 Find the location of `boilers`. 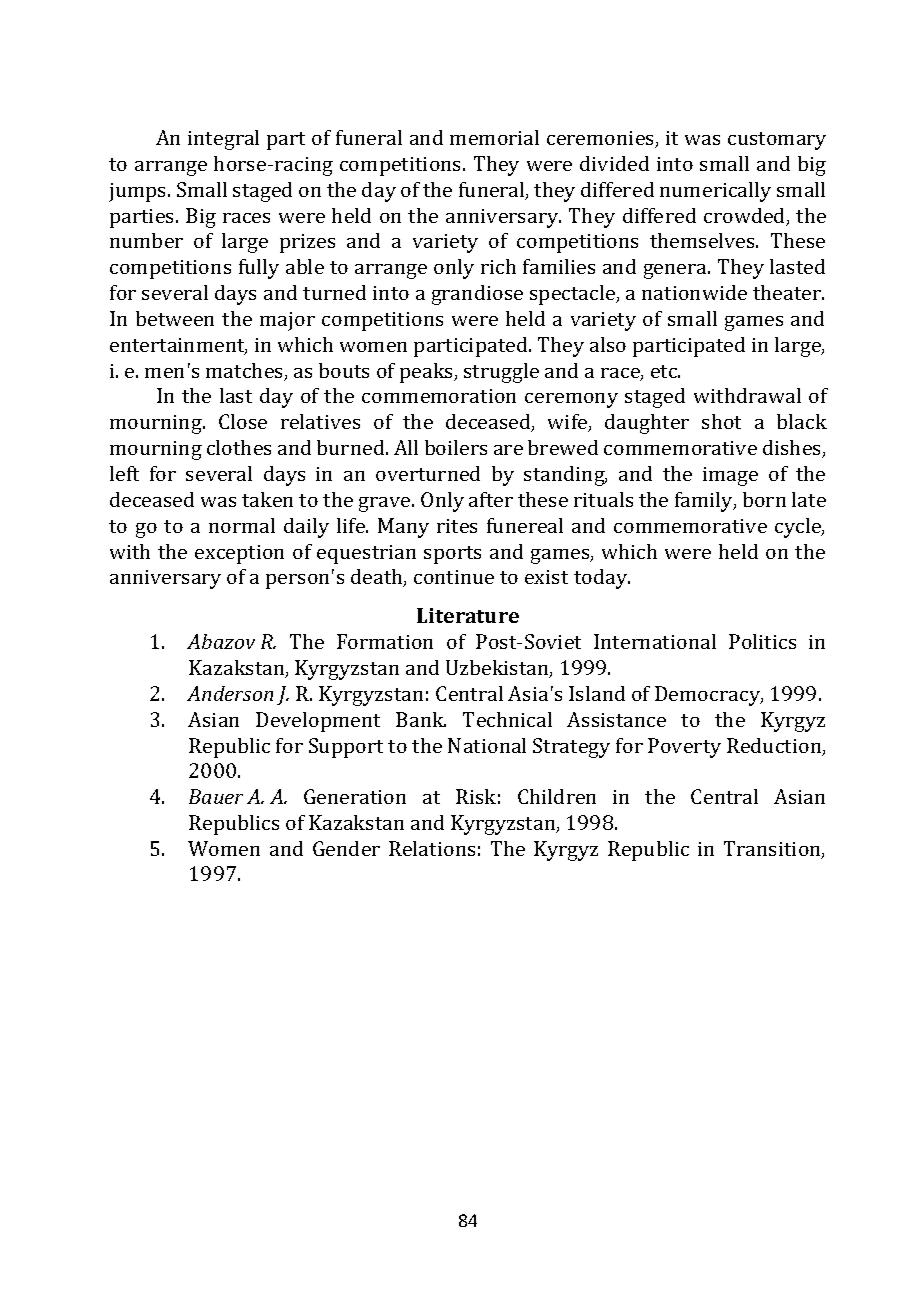

boilers is located at coordinates (456, 447).
